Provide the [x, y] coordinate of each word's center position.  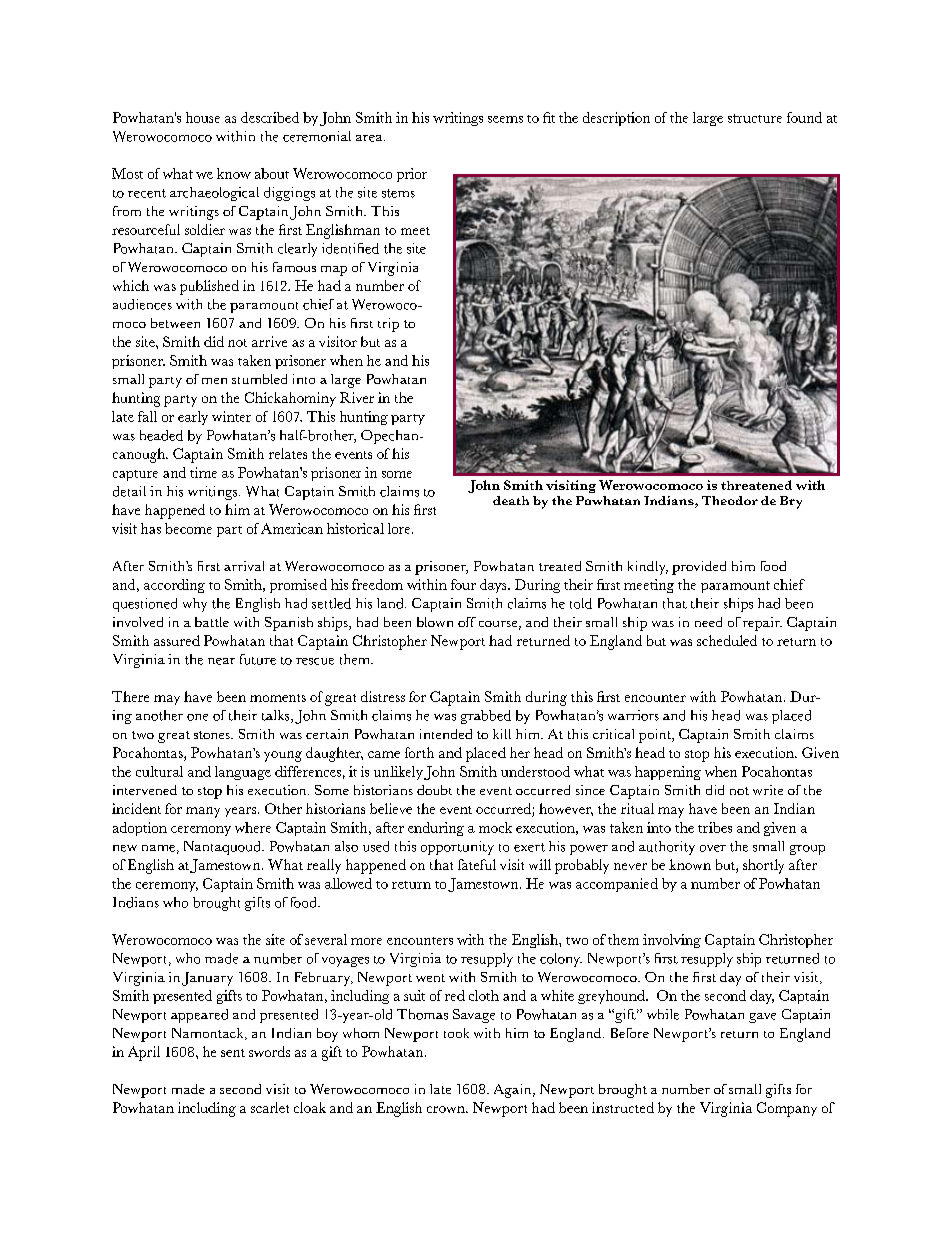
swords [269, 1051]
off [467, 622]
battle [212, 622]
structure [755, 118]
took [456, 1033]
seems [505, 119]
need [708, 622]
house [203, 117]
